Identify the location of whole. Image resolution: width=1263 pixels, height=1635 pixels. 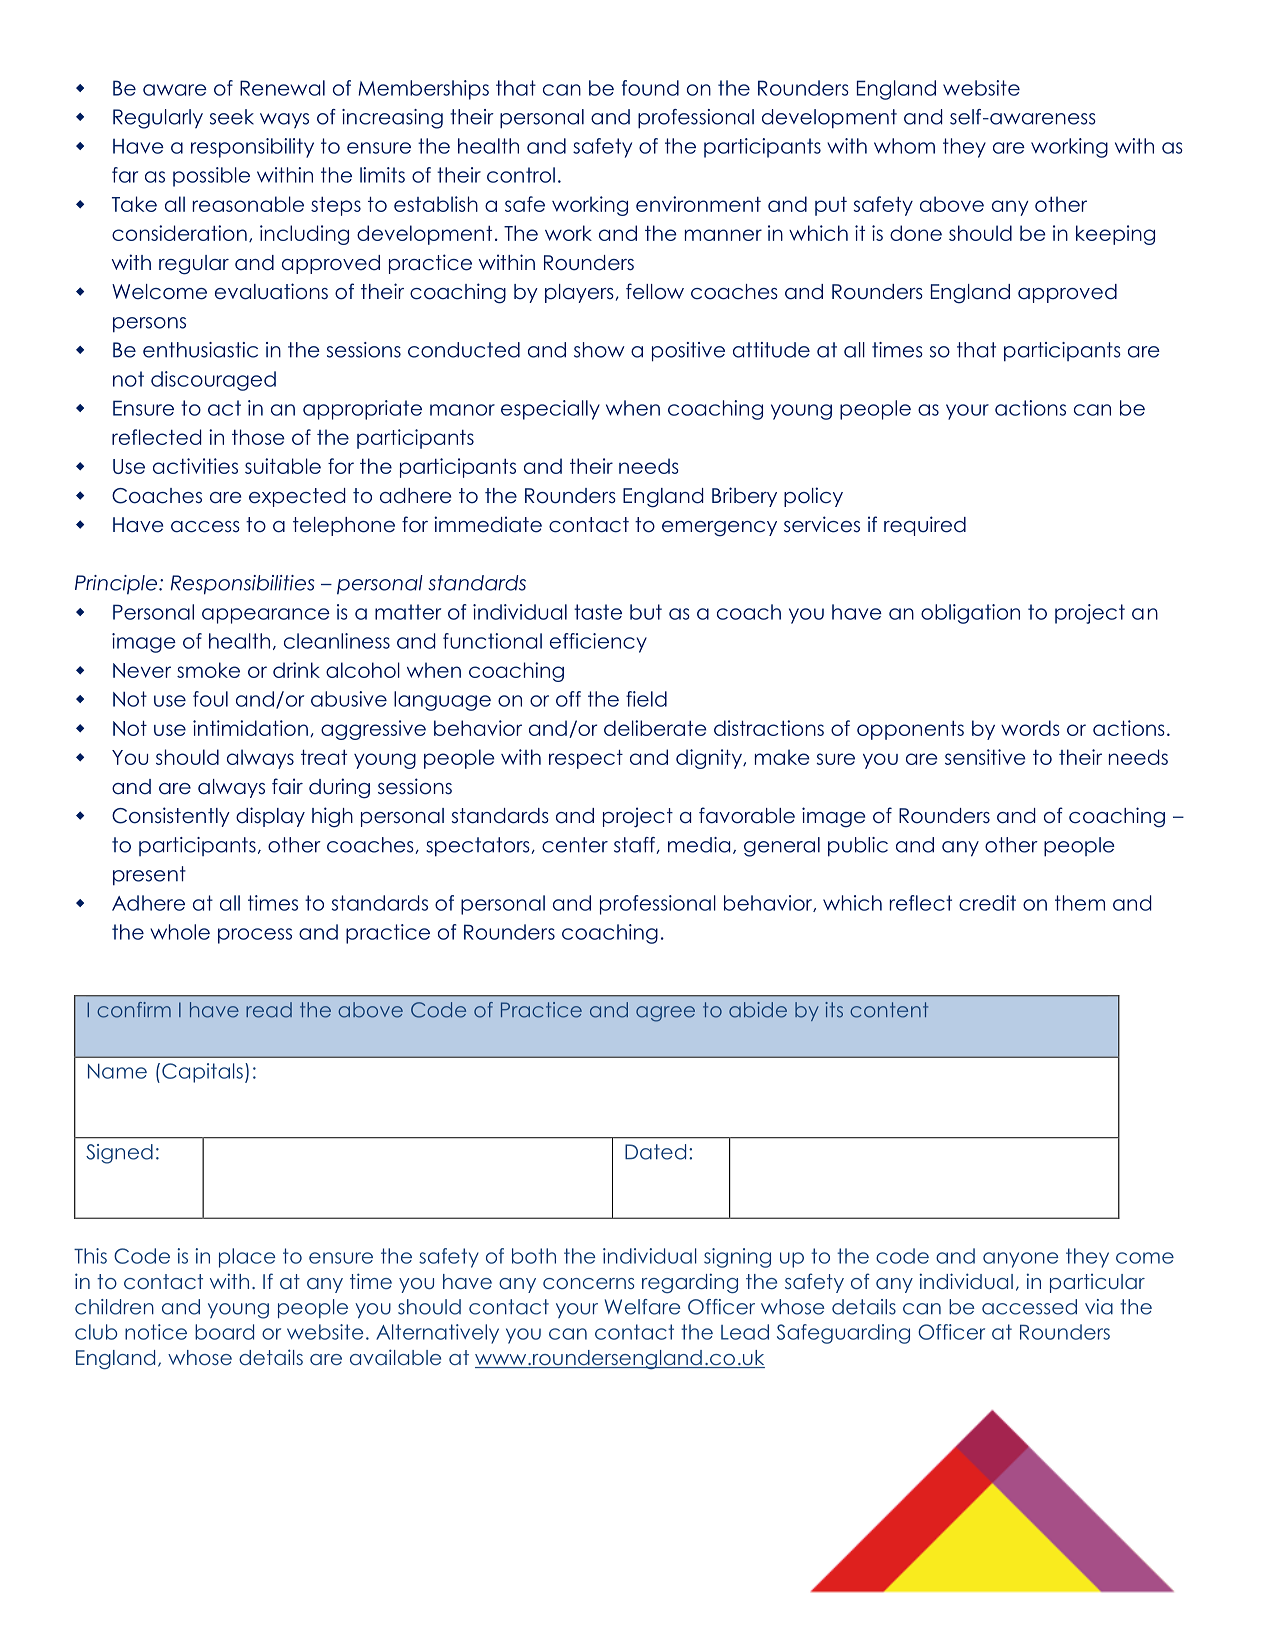
(180, 932).
